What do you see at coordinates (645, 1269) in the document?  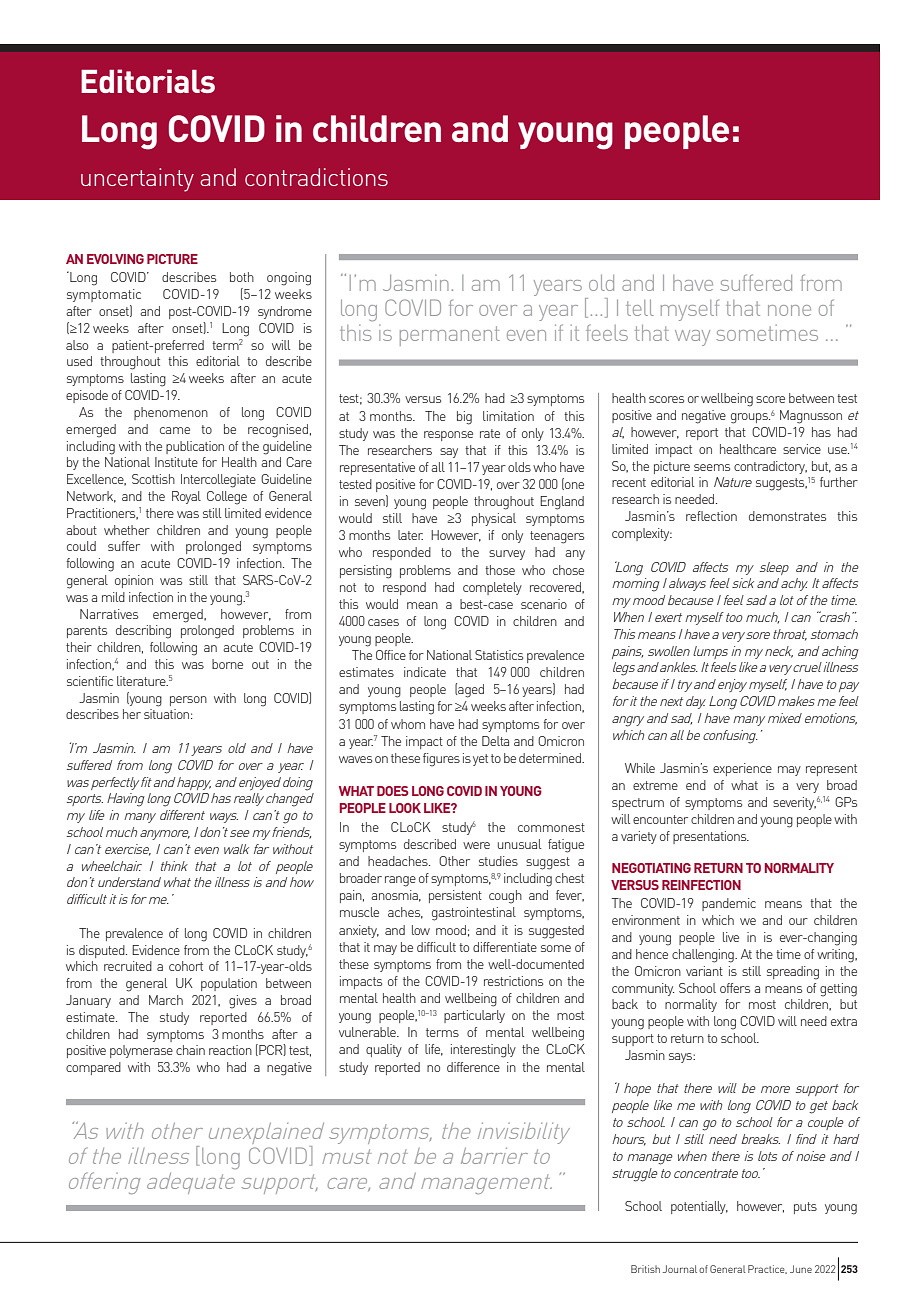 I see `British` at bounding box center [645, 1269].
